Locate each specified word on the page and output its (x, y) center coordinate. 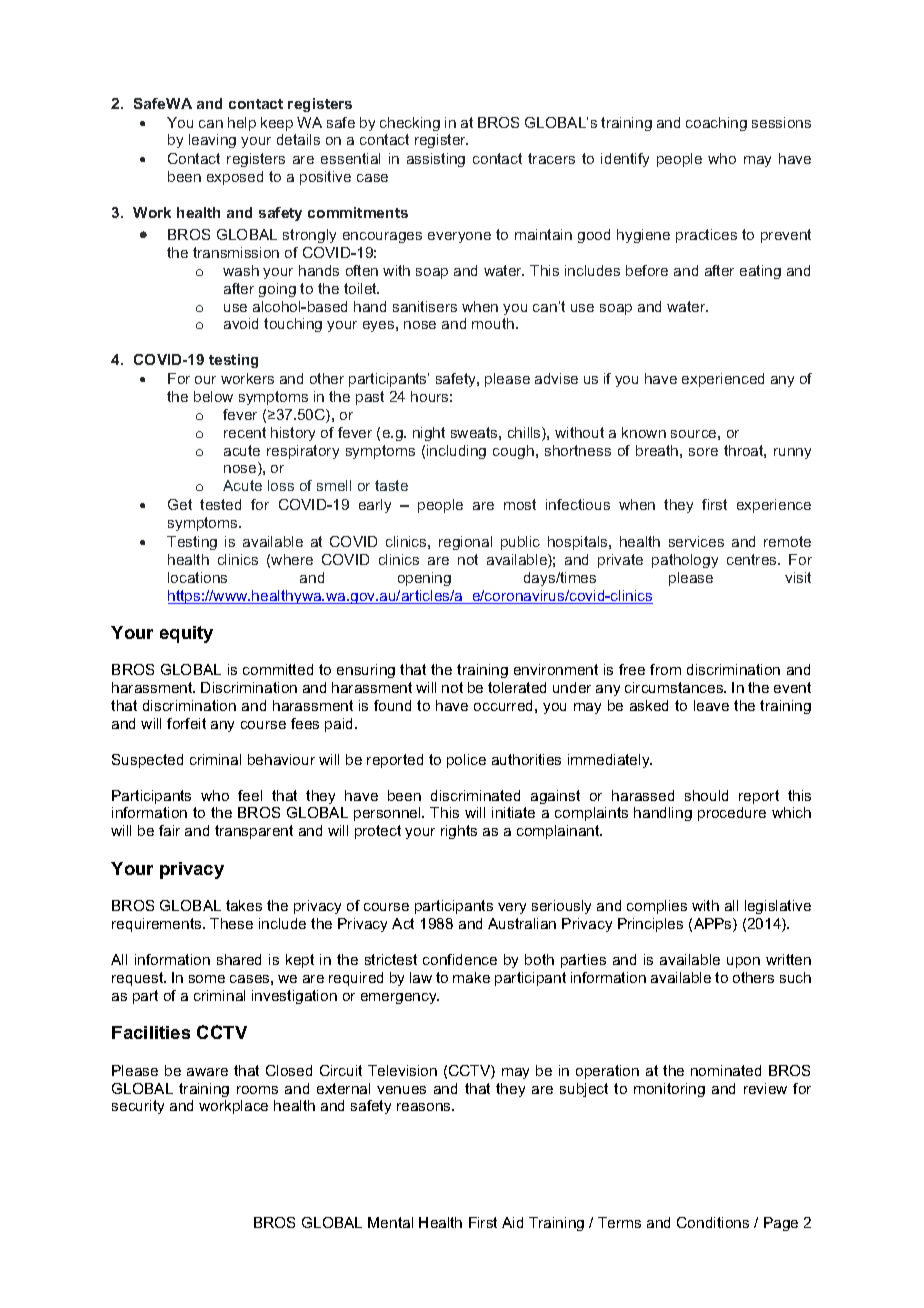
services (696, 541)
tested (220, 504)
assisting (436, 160)
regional (465, 543)
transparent (254, 832)
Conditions (713, 1222)
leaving (212, 141)
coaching (716, 124)
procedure (732, 814)
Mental (390, 1222)
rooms (257, 1090)
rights (459, 832)
